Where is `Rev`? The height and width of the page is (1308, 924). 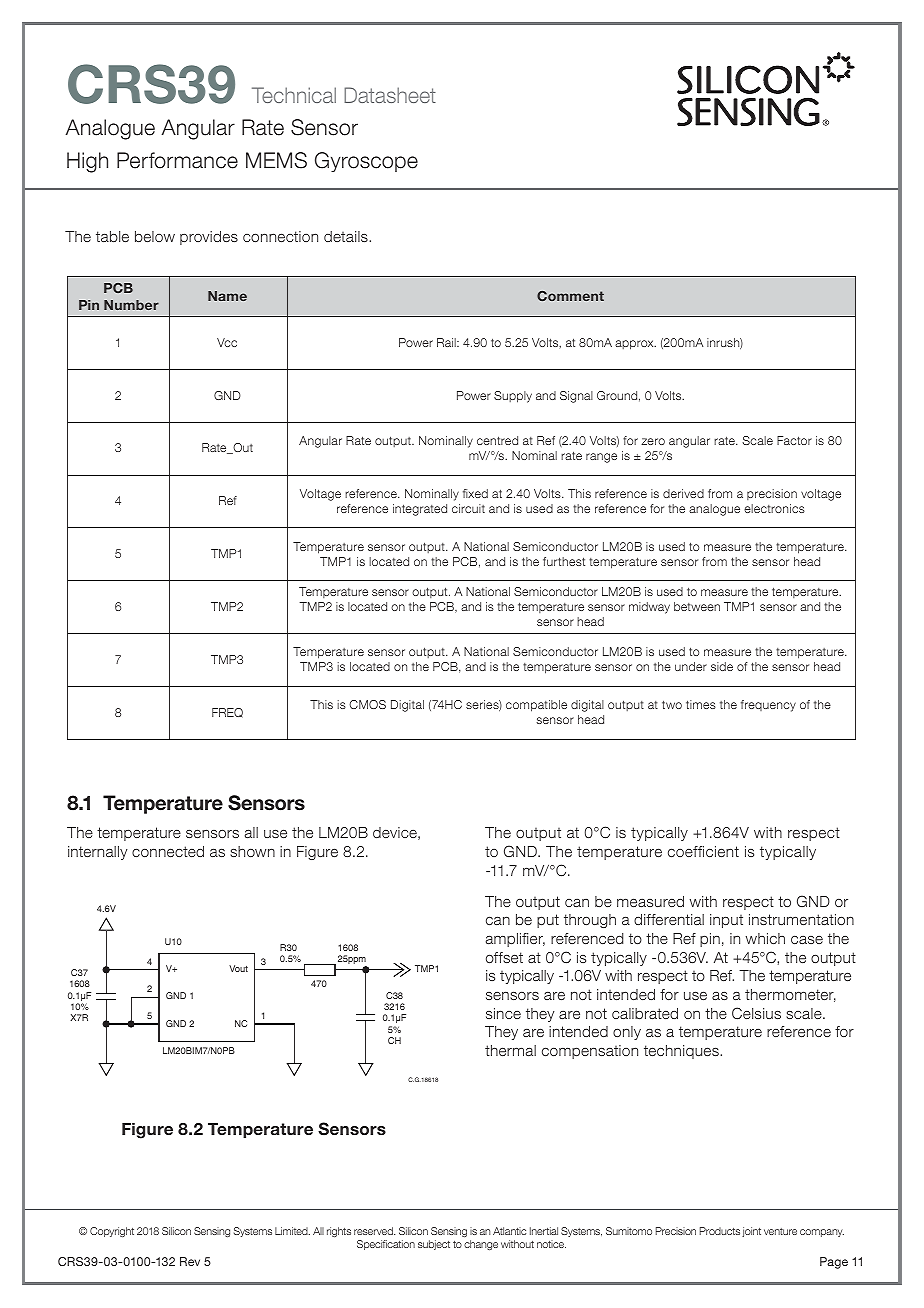
Rev is located at coordinates (190, 1261).
